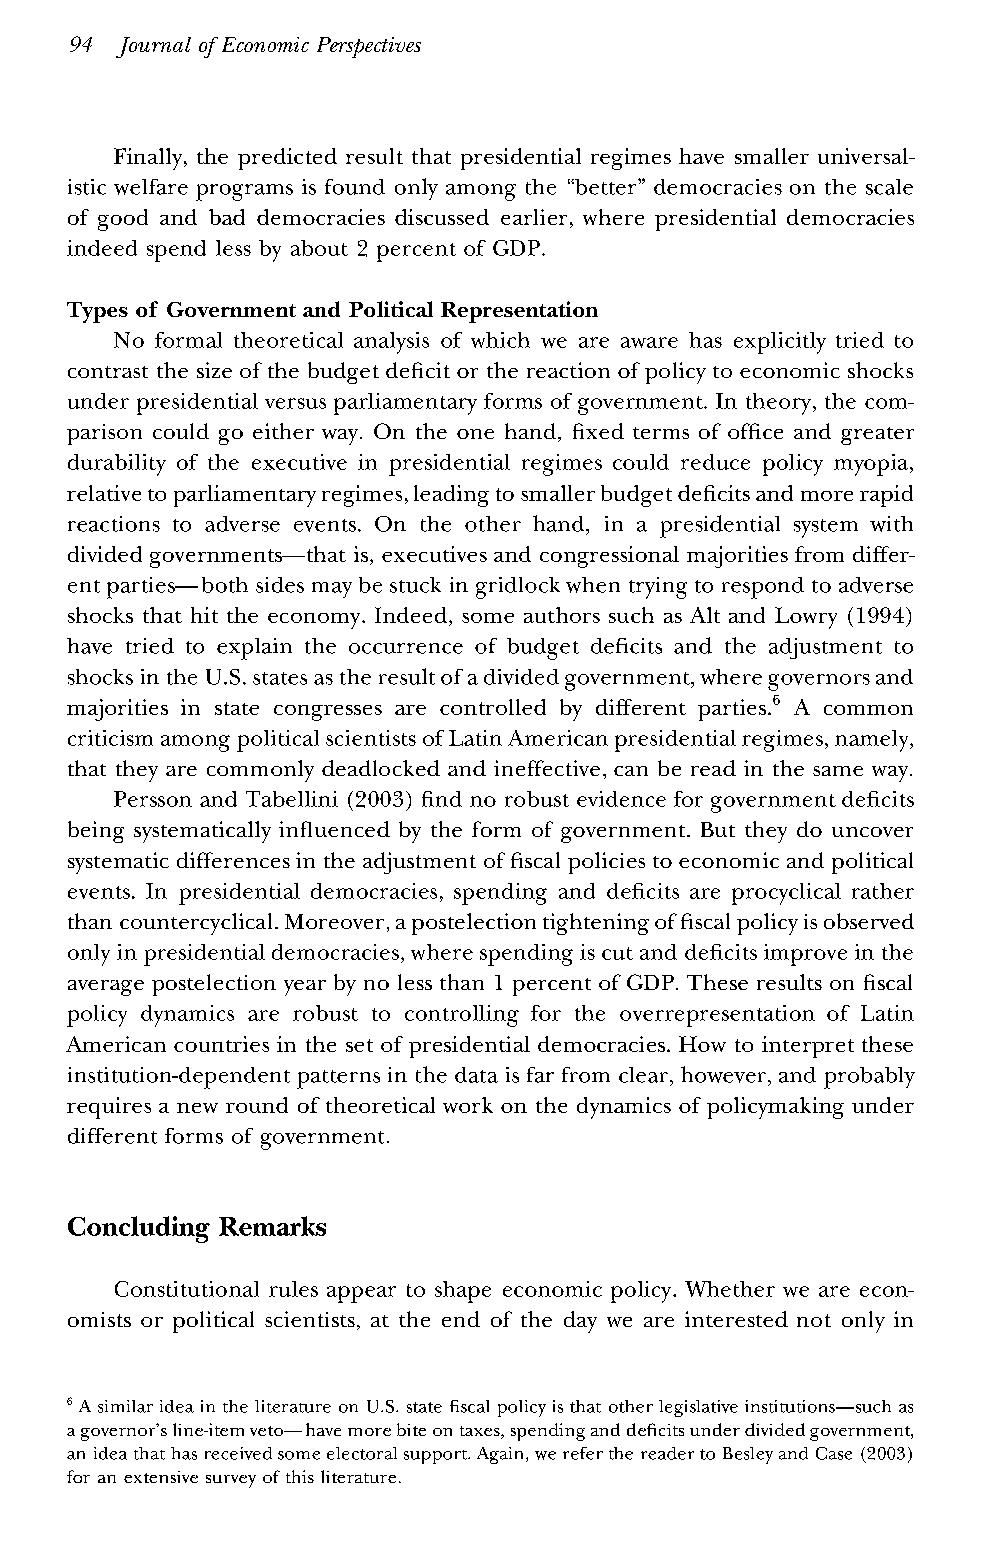 The height and width of the image is (1566, 981). What do you see at coordinates (481, 1432) in the image?
I see `taxes` at bounding box center [481, 1432].
